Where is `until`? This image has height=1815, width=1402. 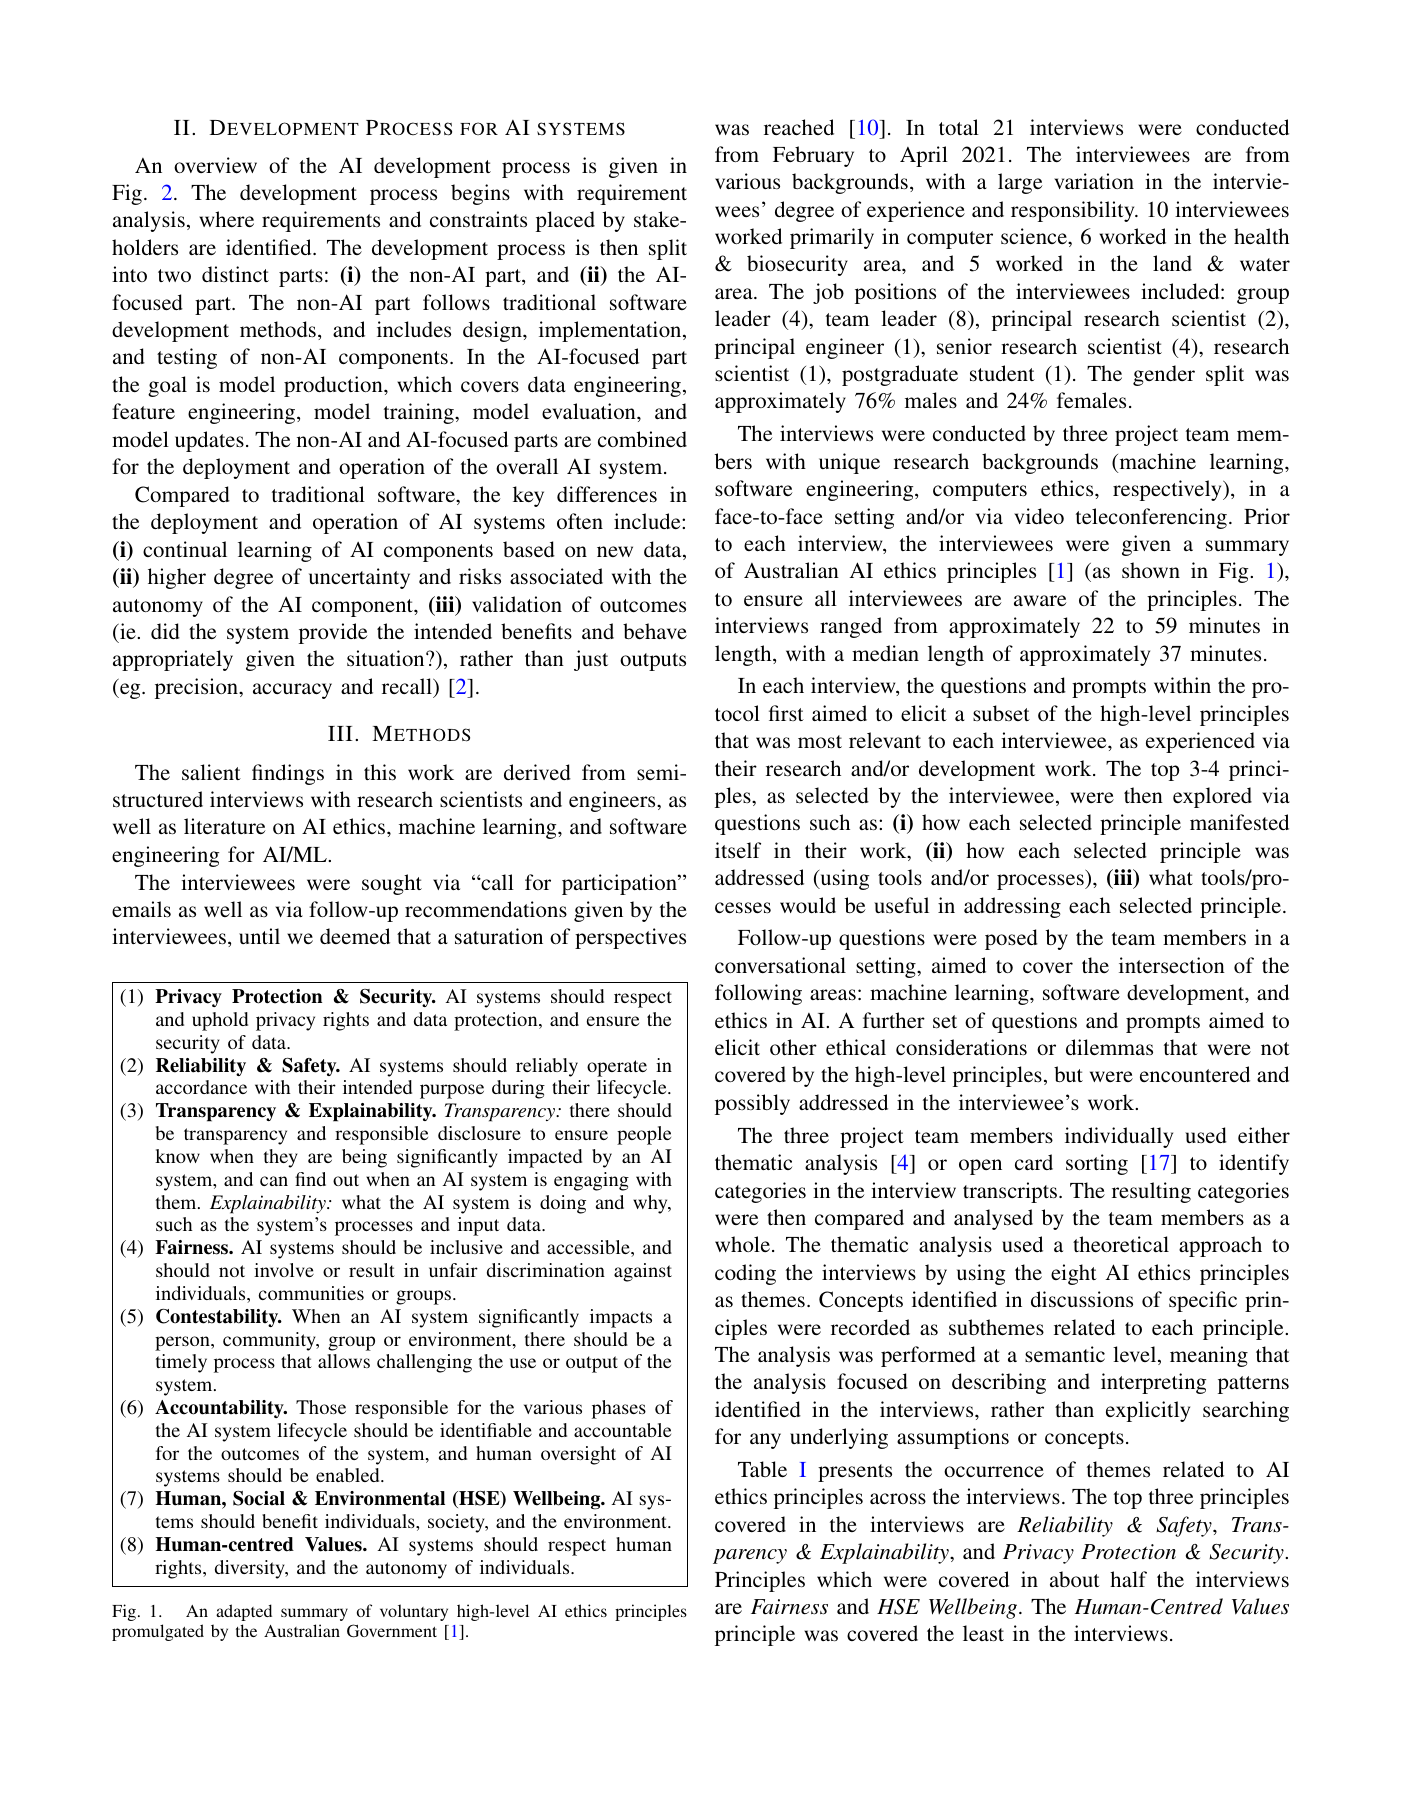
until is located at coordinates (259, 936).
